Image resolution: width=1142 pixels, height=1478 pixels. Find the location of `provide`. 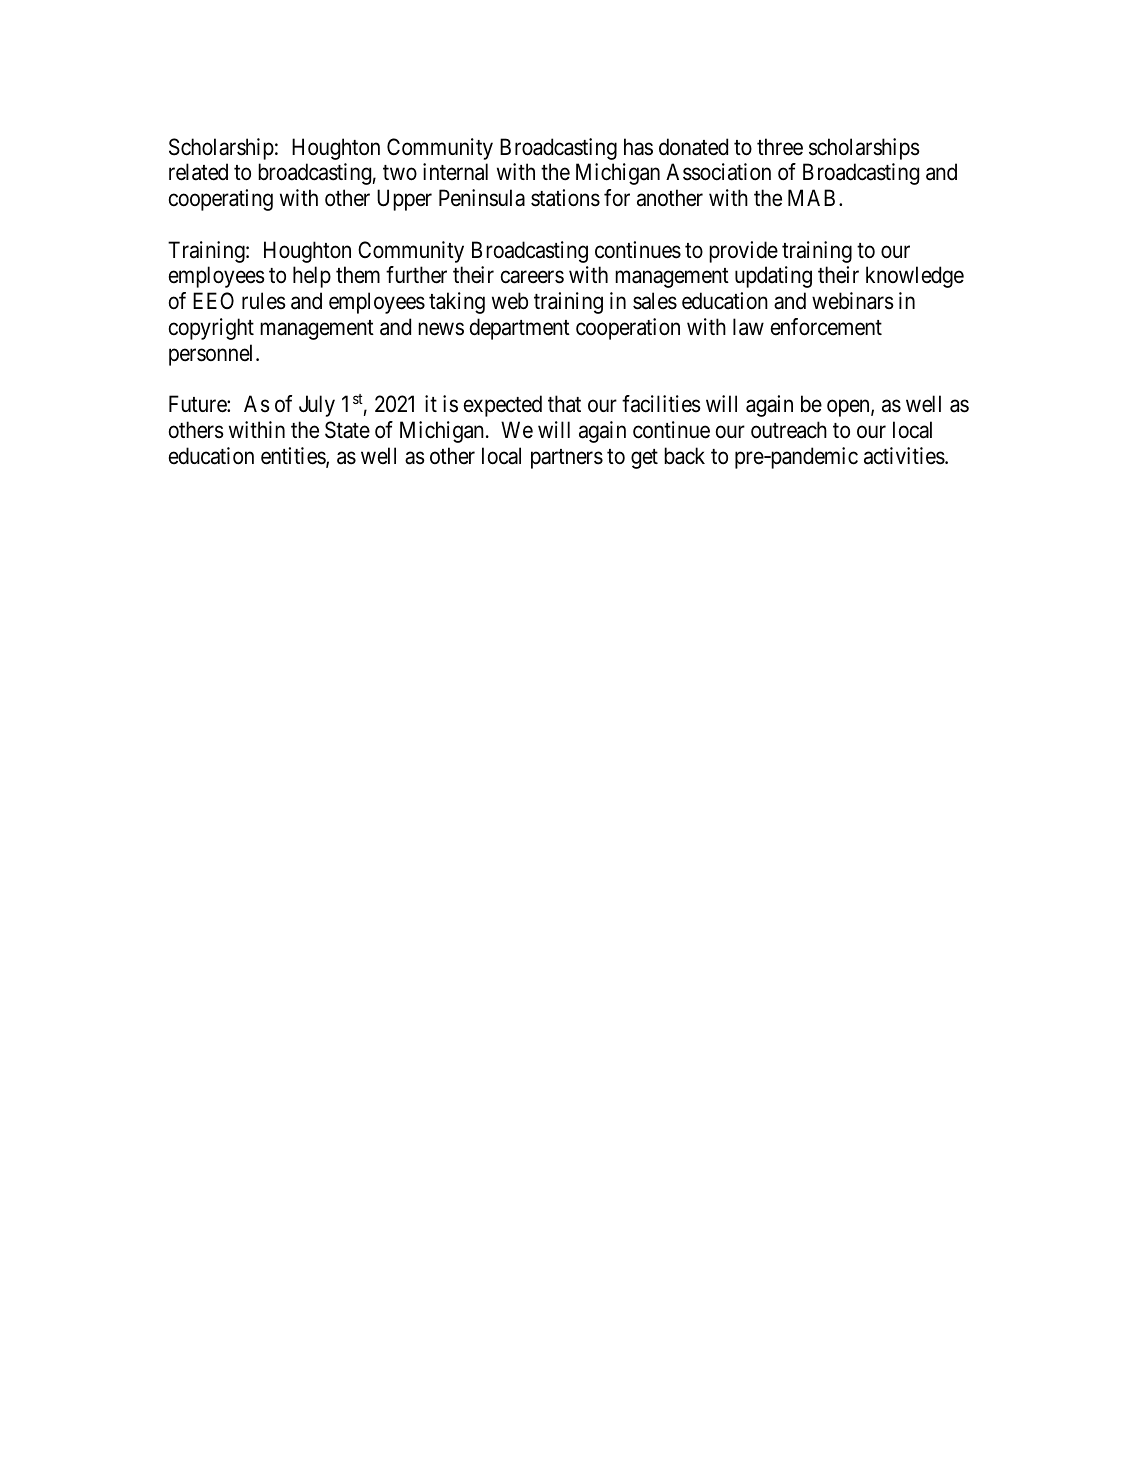

provide is located at coordinates (743, 252).
